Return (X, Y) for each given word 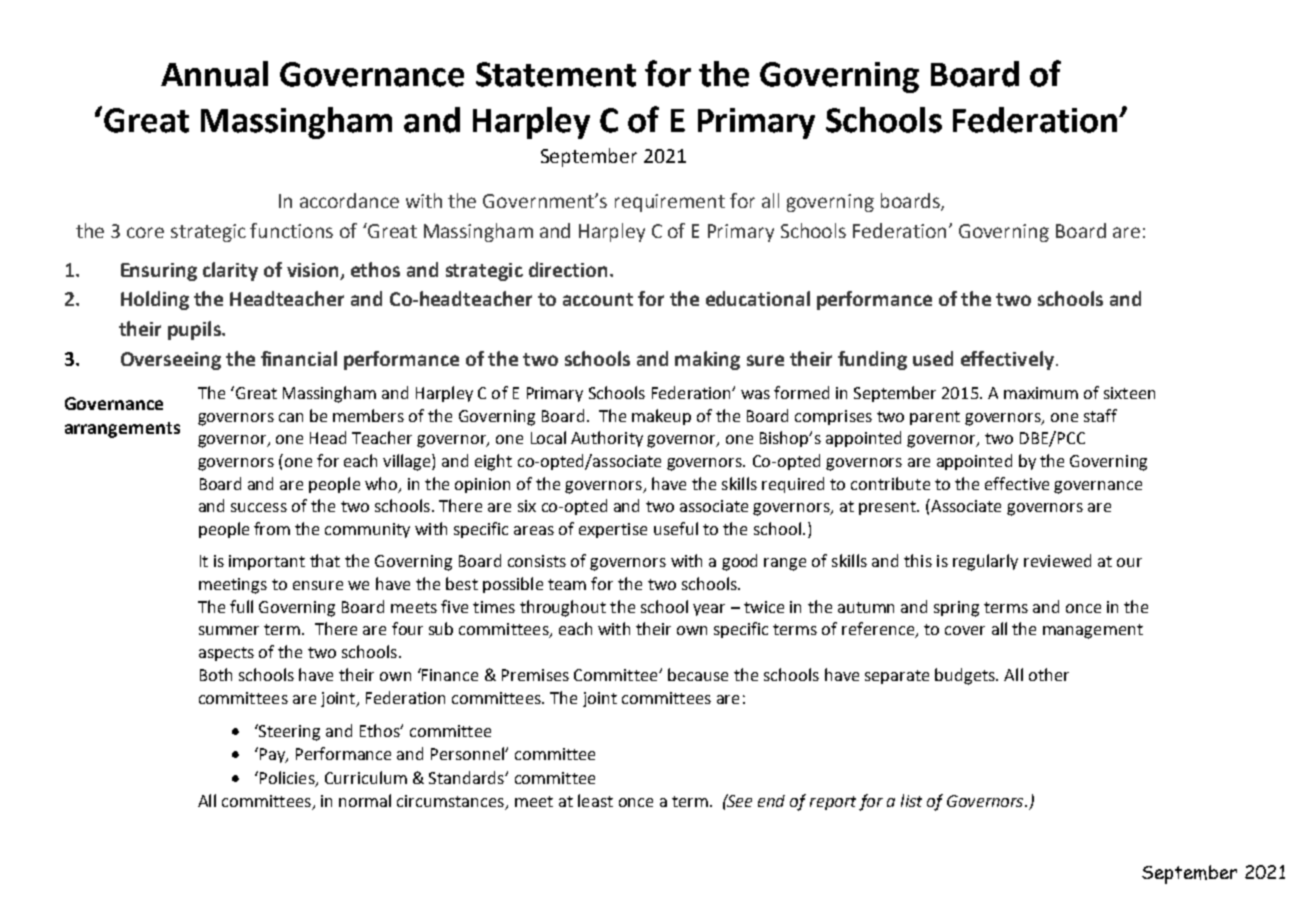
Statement (556, 74)
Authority (607, 439)
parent (935, 418)
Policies (287, 779)
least (595, 800)
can (291, 417)
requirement (670, 203)
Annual (214, 74)
